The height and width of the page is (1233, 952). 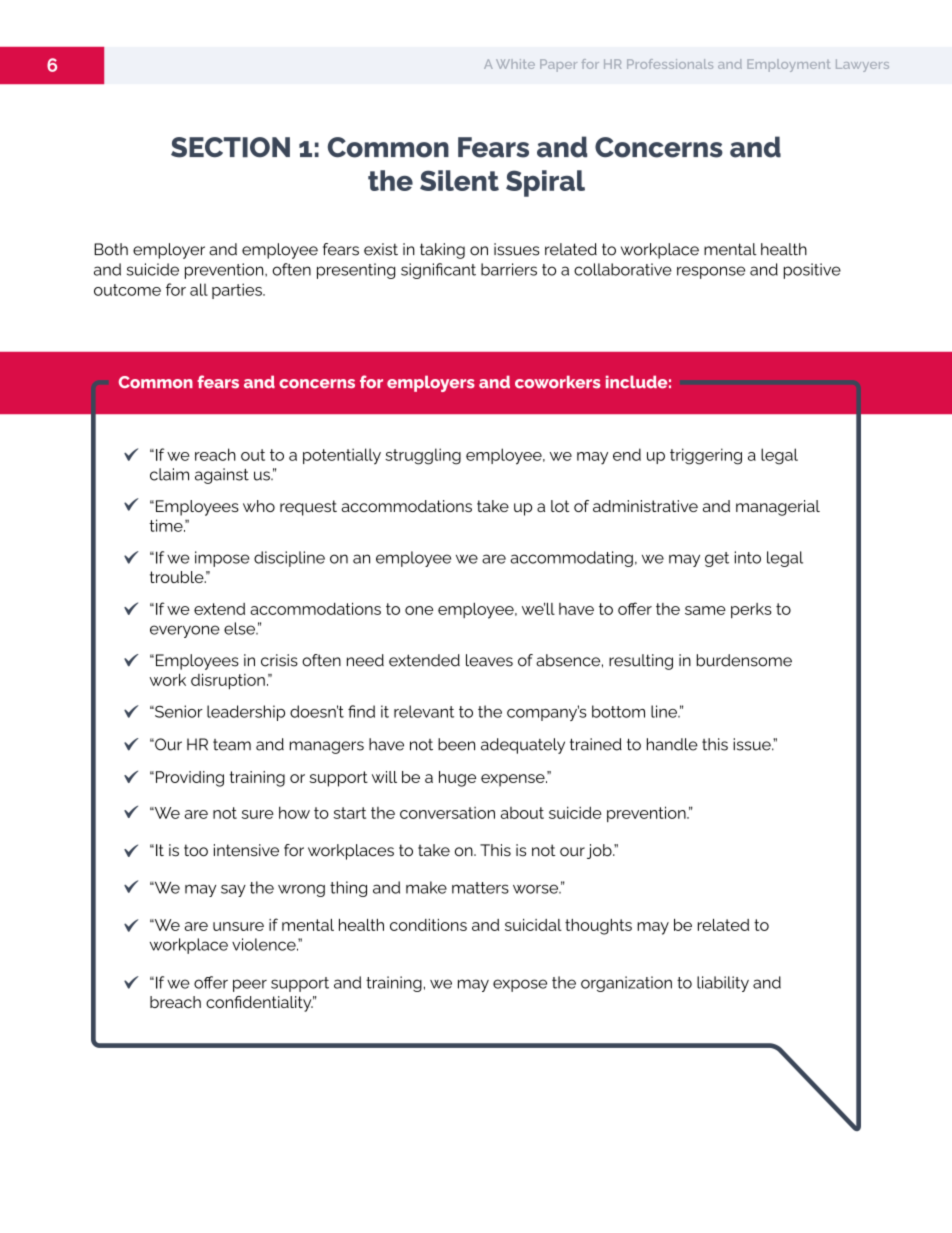 I want to click on leaves, so click(x=489, y=660).
